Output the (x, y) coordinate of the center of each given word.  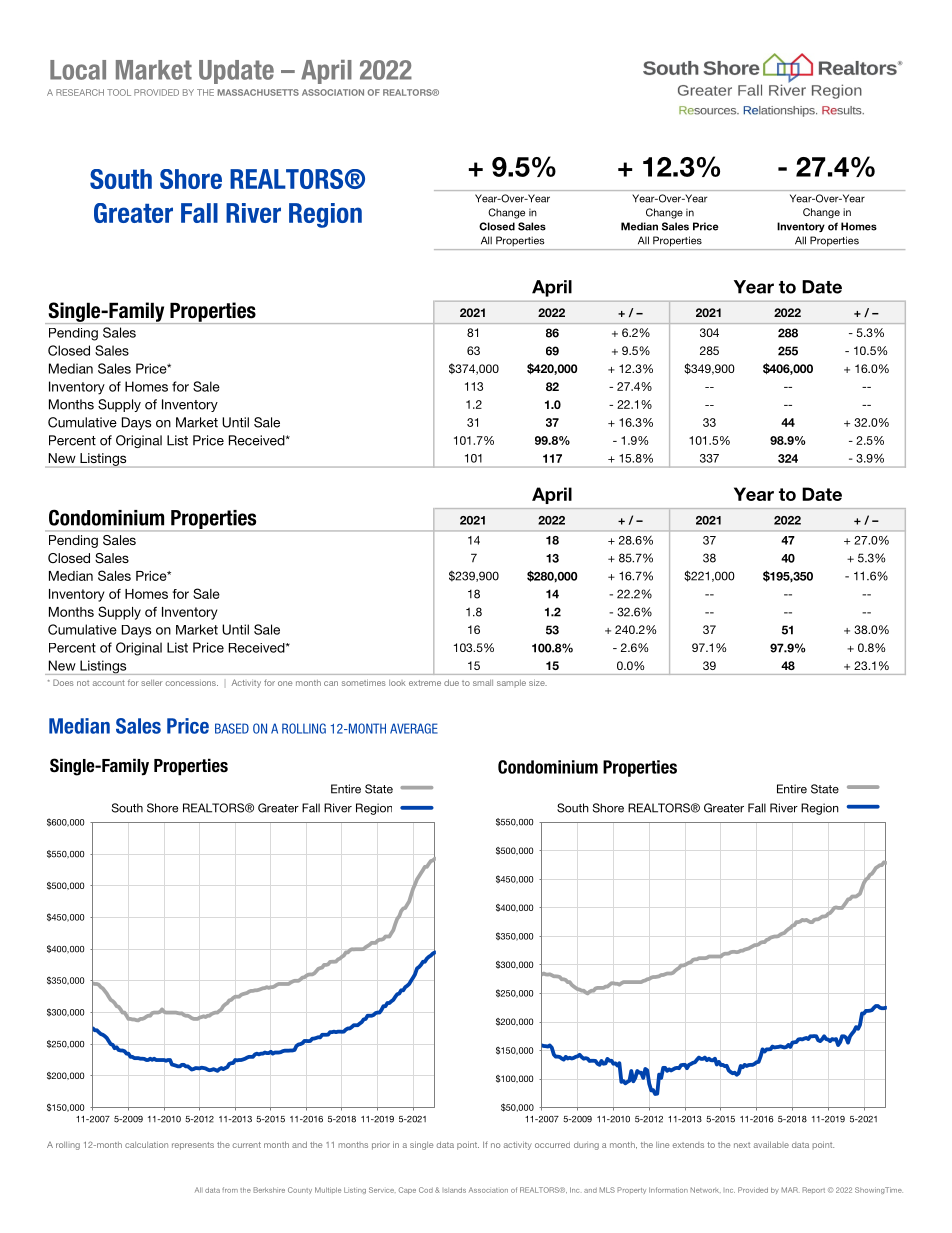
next (742, 1145)
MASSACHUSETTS (258, 92)
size (538, 682)
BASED (232, 728)
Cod (426, 1190)
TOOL (119, 92)
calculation (146, 1145)
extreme (425, 683)
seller (152, 683)
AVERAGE (414, 728)
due (451, 682)
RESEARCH (80, 92)
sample (511, 683)
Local (78, 70)
